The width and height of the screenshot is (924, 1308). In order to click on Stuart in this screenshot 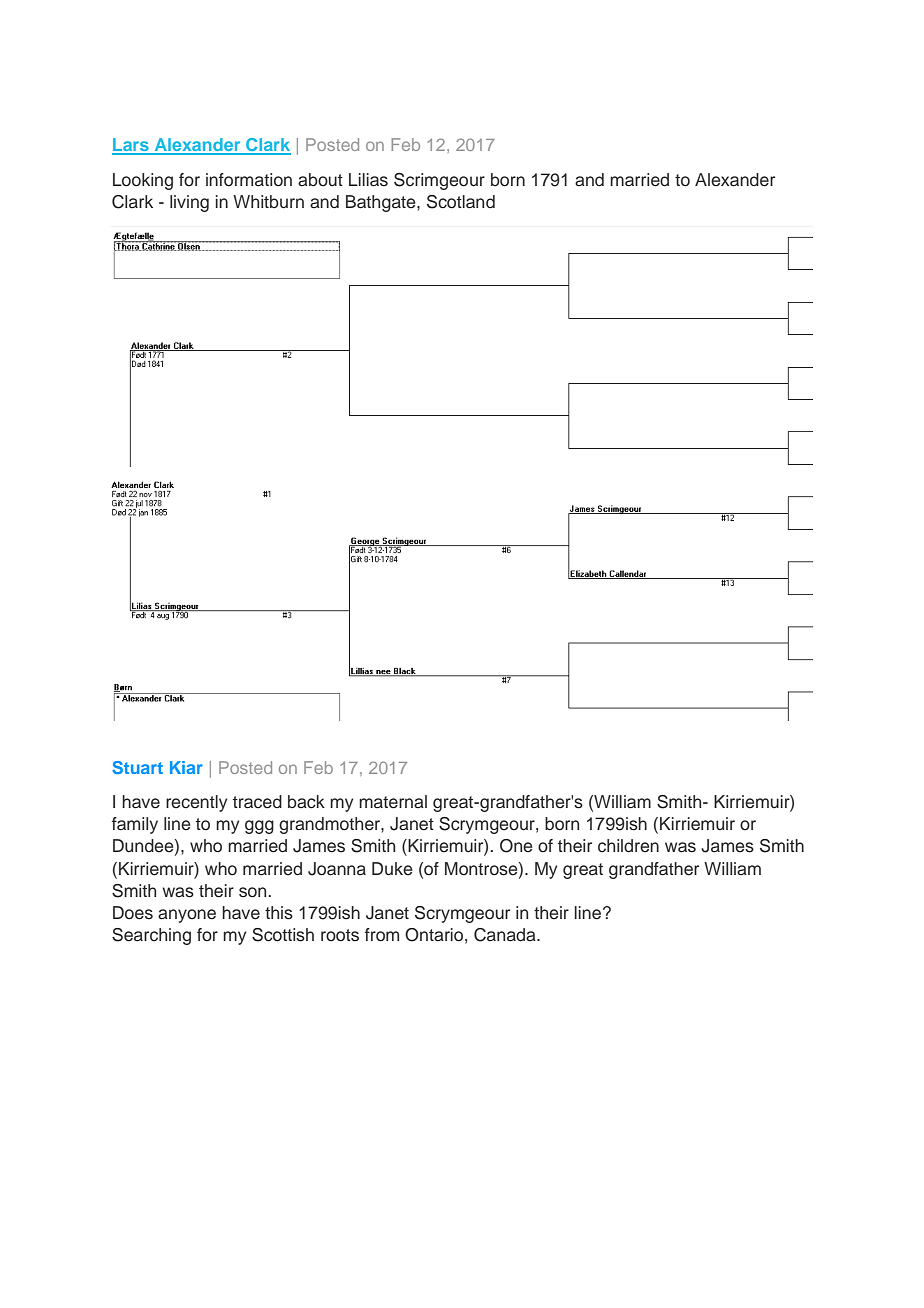, I will do `click(137, 767)`.
